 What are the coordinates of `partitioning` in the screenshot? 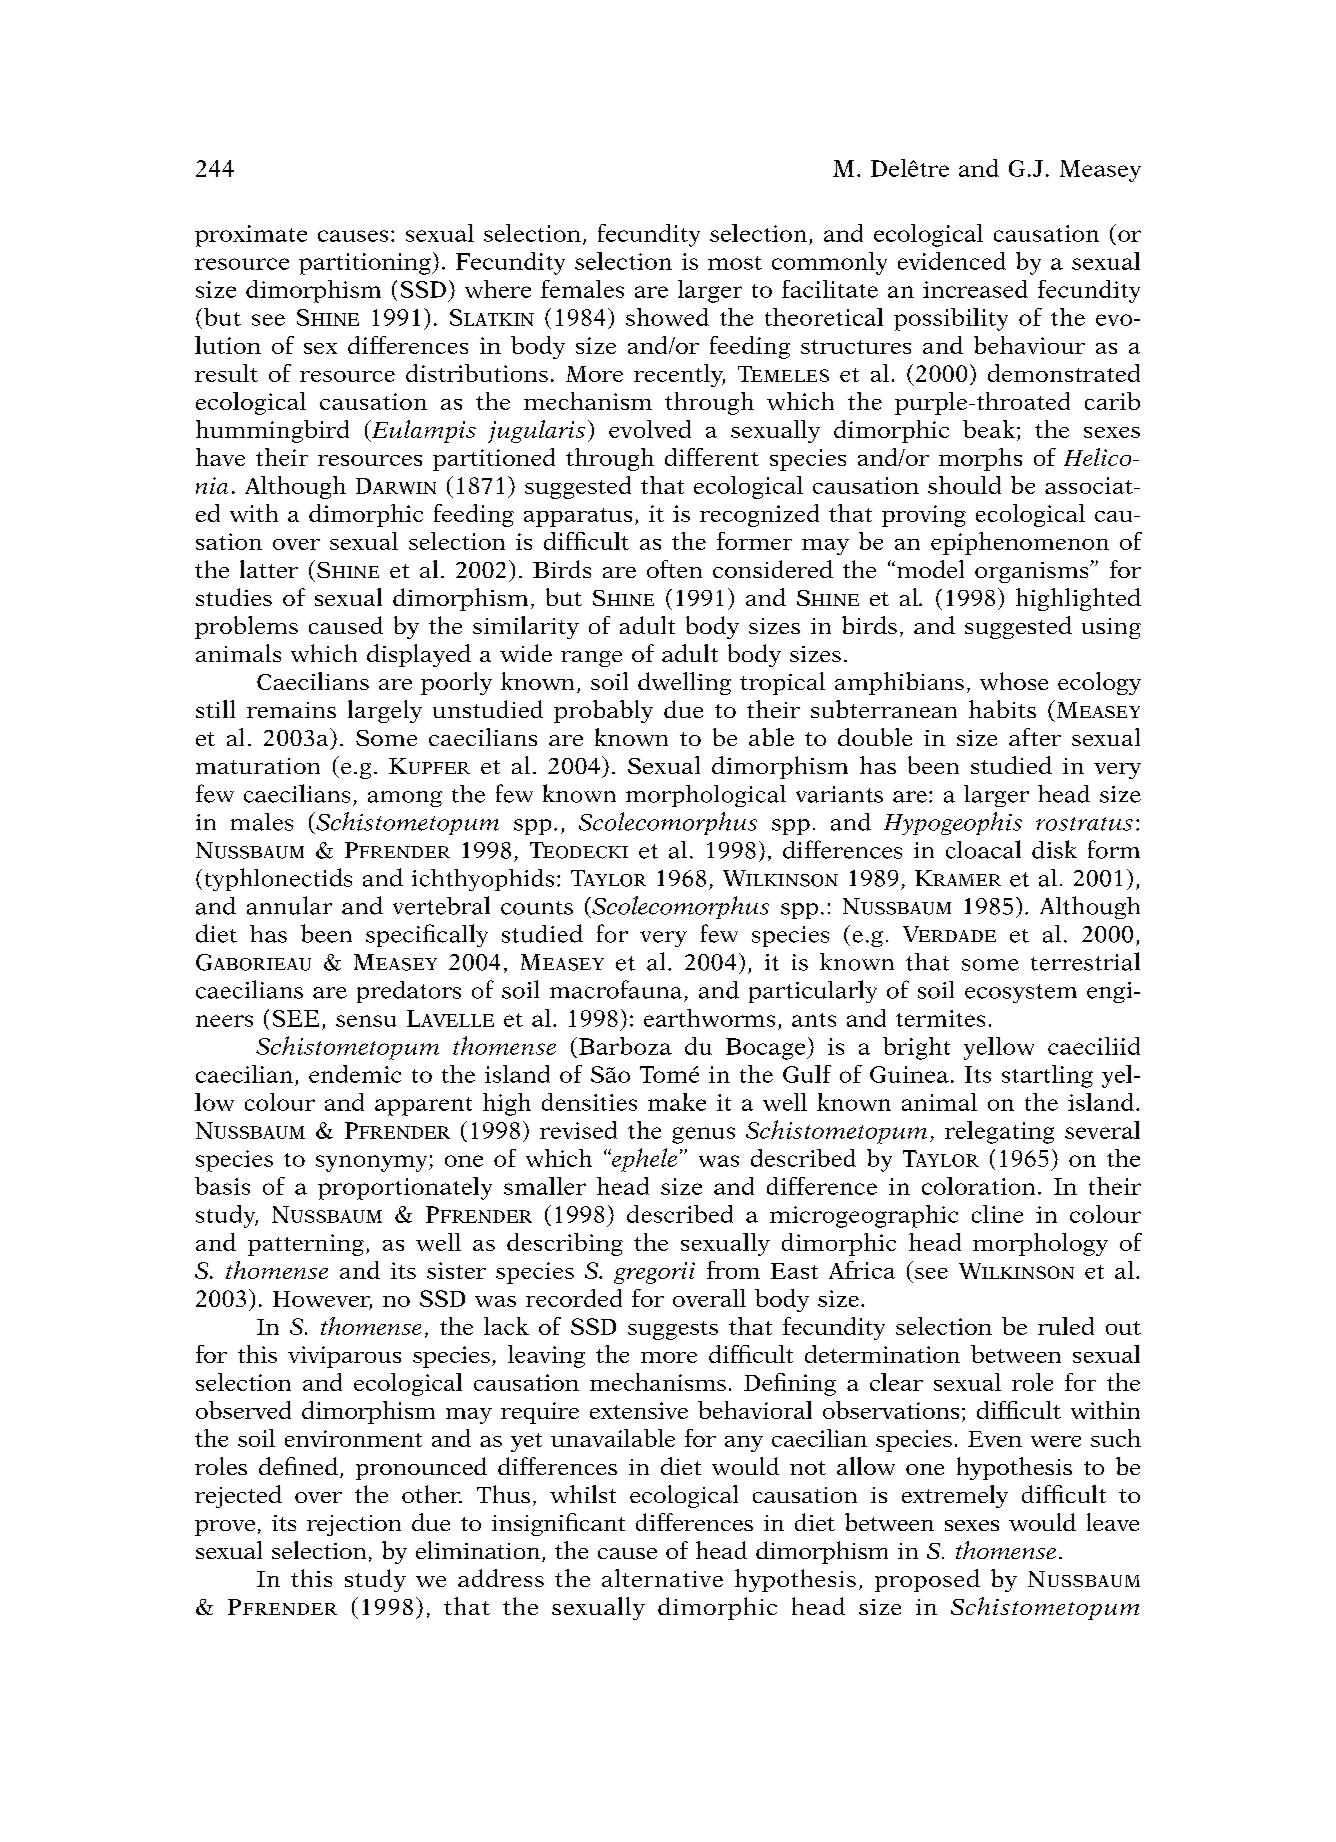 It's located at (366, 264).
